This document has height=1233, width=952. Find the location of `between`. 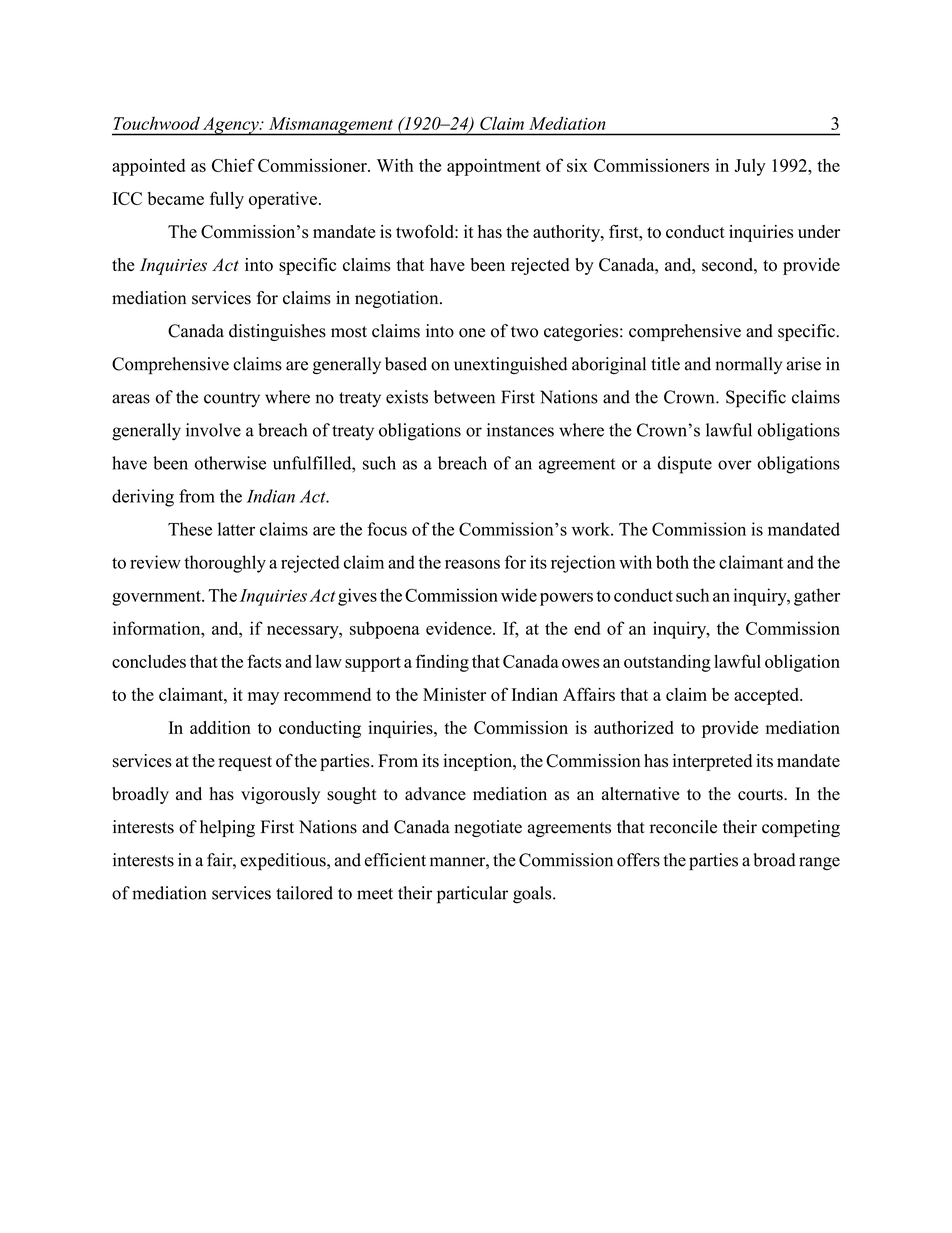

between is located at coordinates (464, 397).
